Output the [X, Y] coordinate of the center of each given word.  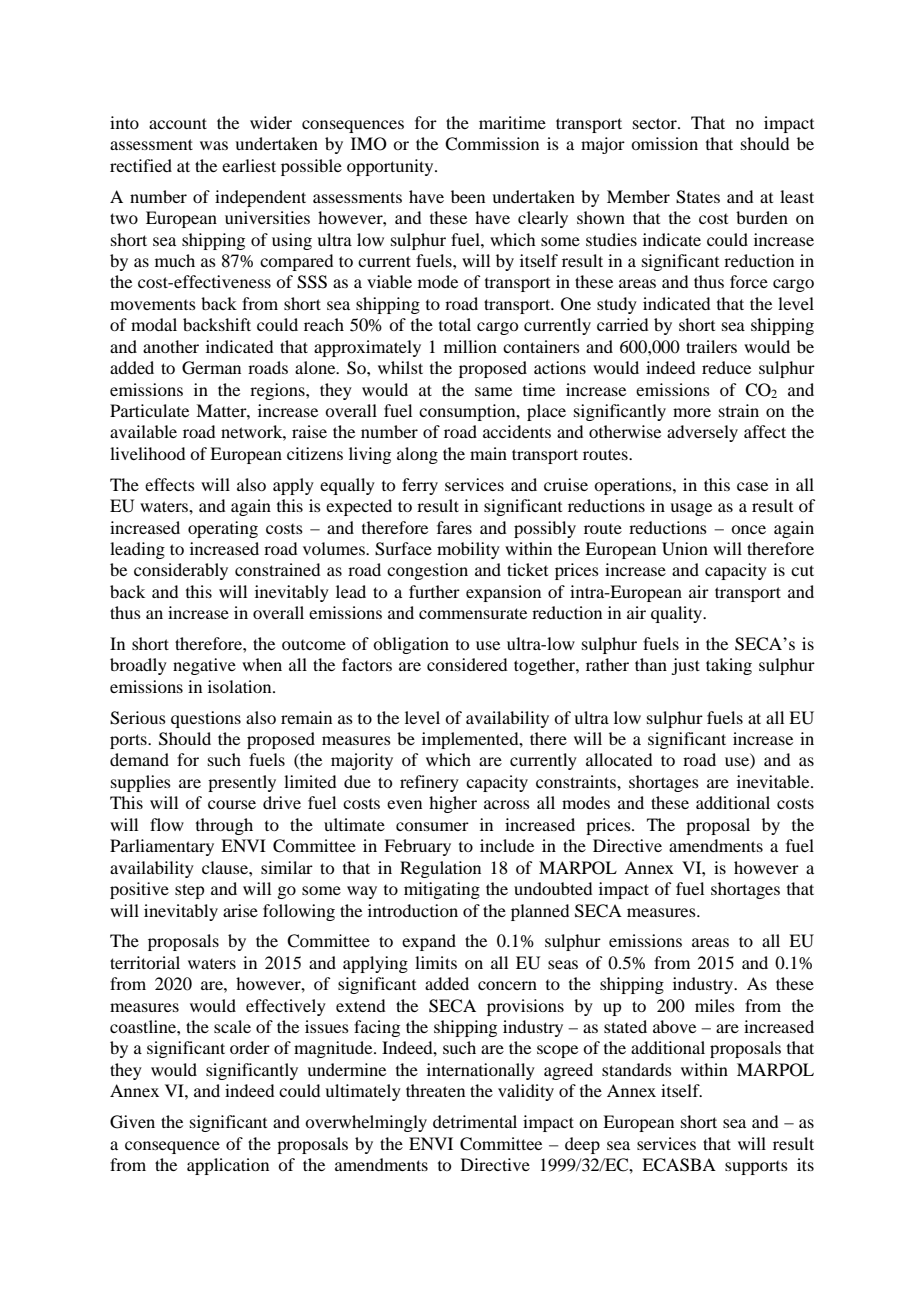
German [211, 368]
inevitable [774, 781]
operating [223, 529]
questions [206, 719]
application [228, 1166]
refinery [429, 783]
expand [429, 942]
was [214, 145]
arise [240, 910]
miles [715, 1005]
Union [685, 549]
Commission [492, 144]
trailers [711, 346]
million [470, 346]
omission [664, 143]
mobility [468, 550]
